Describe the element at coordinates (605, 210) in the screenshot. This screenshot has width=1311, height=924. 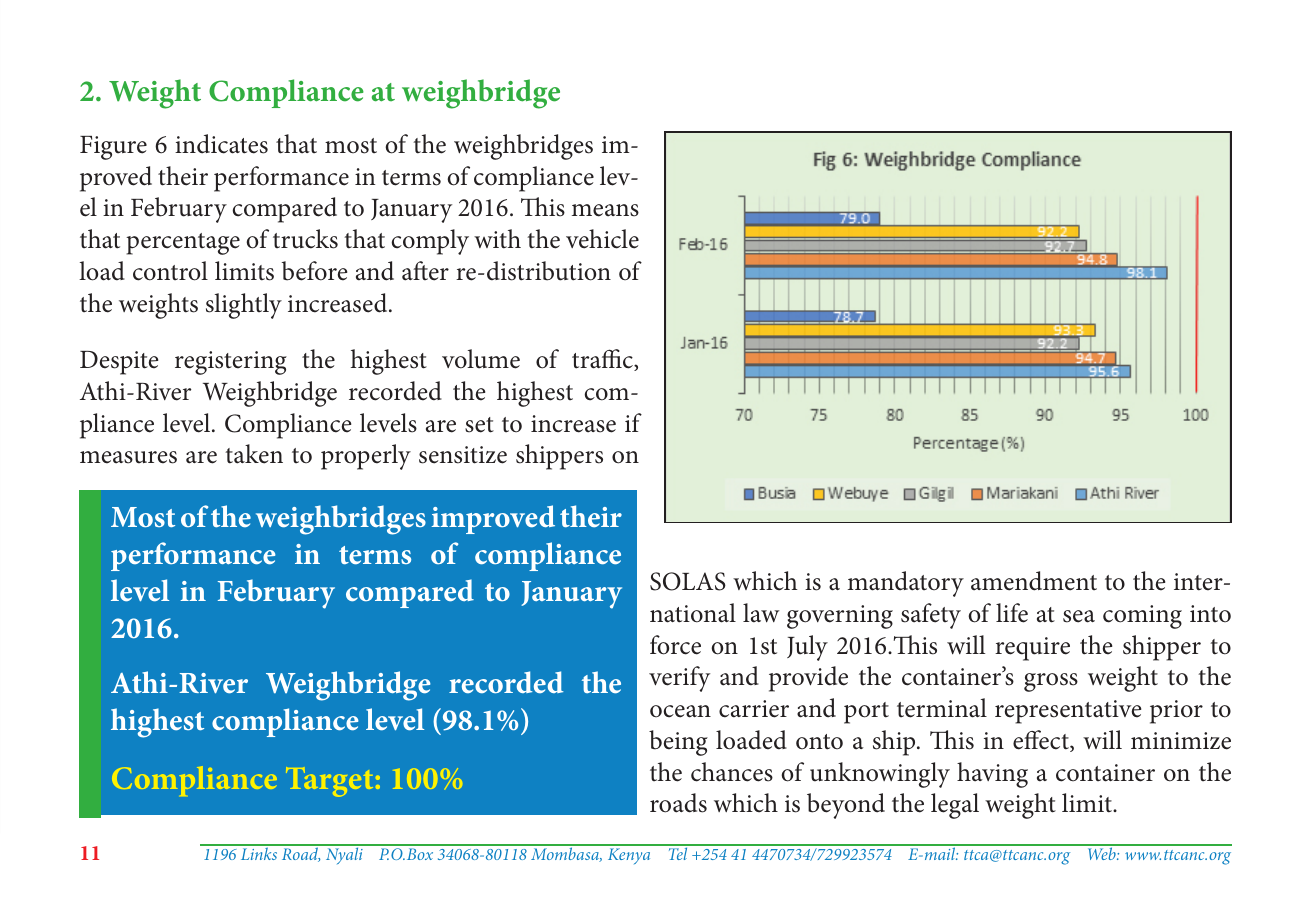
I see `means` at that location.
